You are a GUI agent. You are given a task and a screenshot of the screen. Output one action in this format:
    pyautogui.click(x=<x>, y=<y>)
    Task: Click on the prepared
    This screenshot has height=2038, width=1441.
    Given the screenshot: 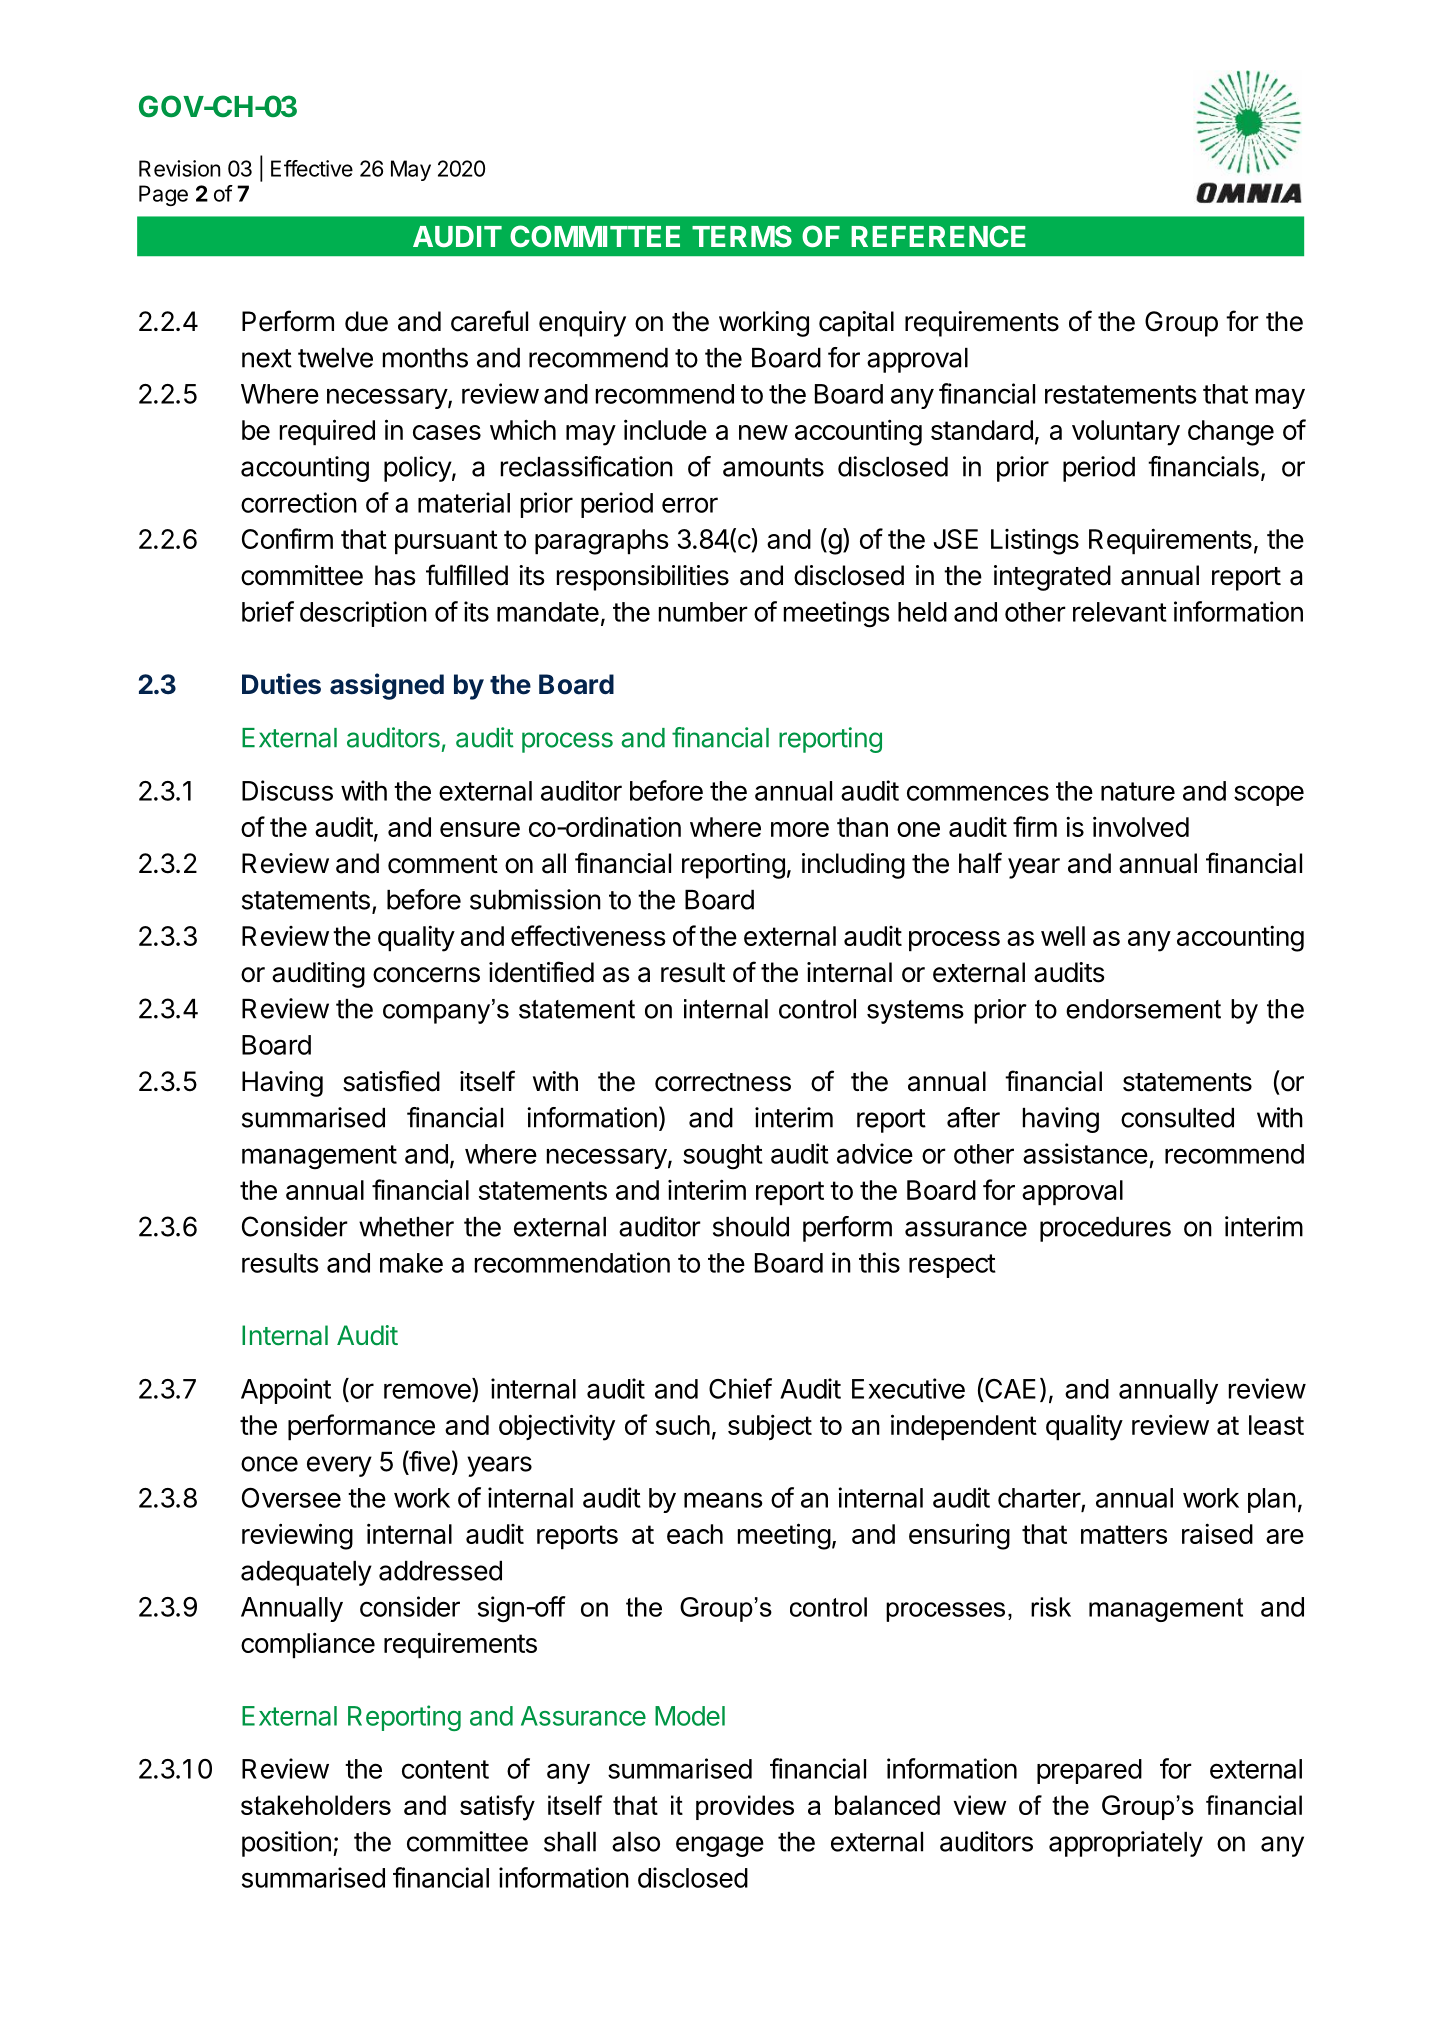 What is the action you would take?
    pyautogui.click(x=1089, y=1771)
